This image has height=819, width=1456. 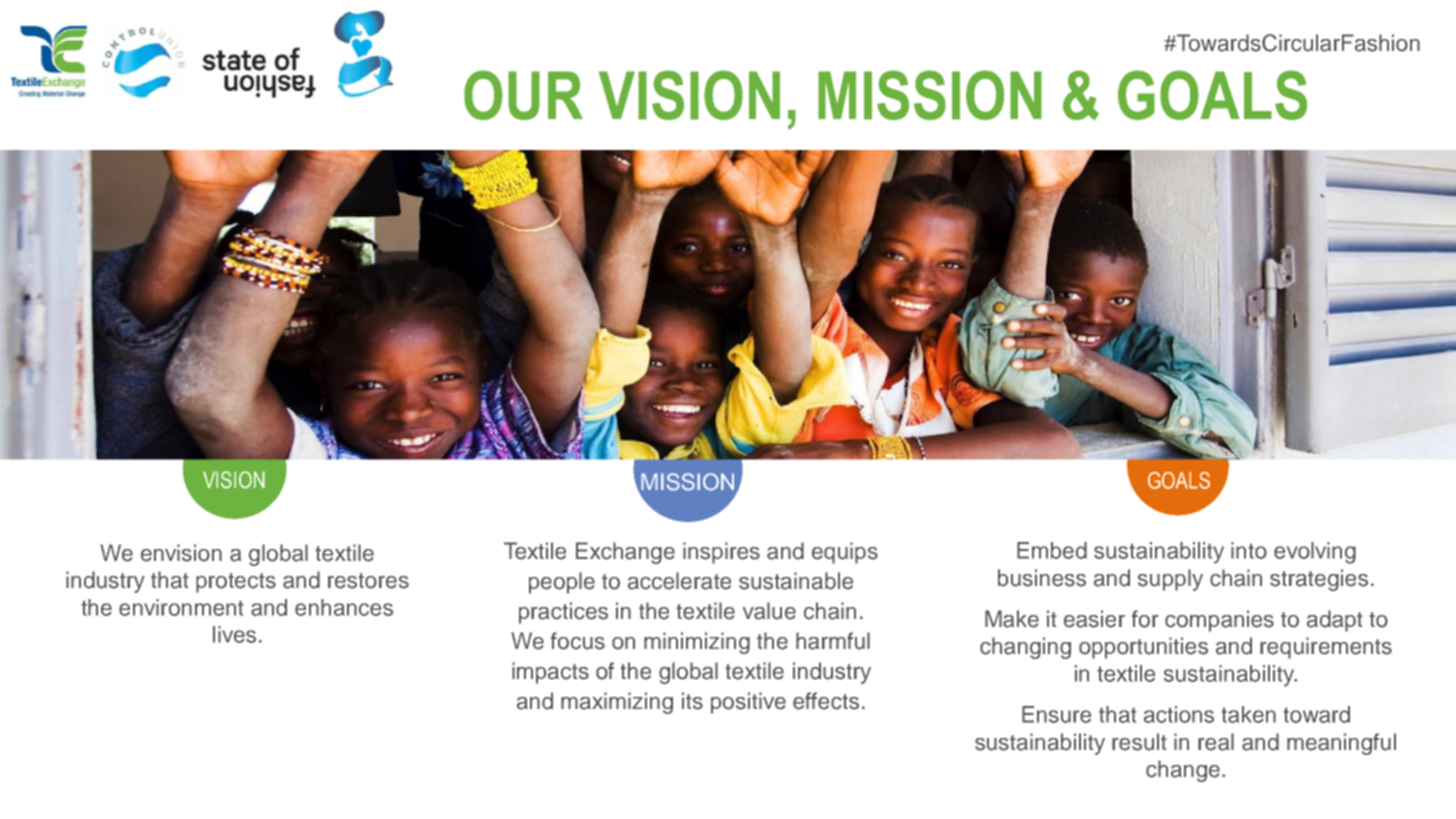 I want to click on supply, so click(x=1170, y=580).
